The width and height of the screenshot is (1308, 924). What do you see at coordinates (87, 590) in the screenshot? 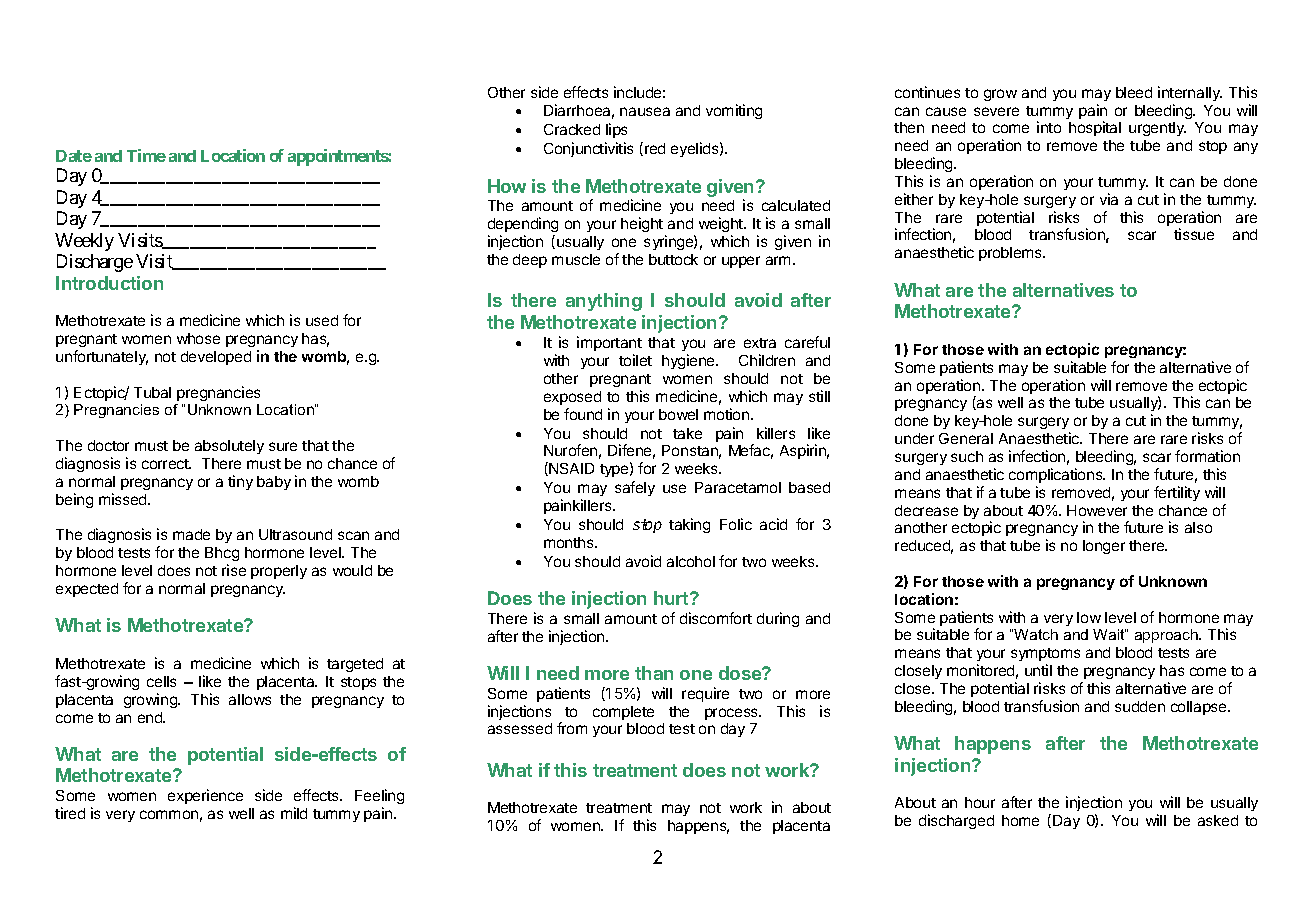
I see `expected` at bounding box center [87, 590].
